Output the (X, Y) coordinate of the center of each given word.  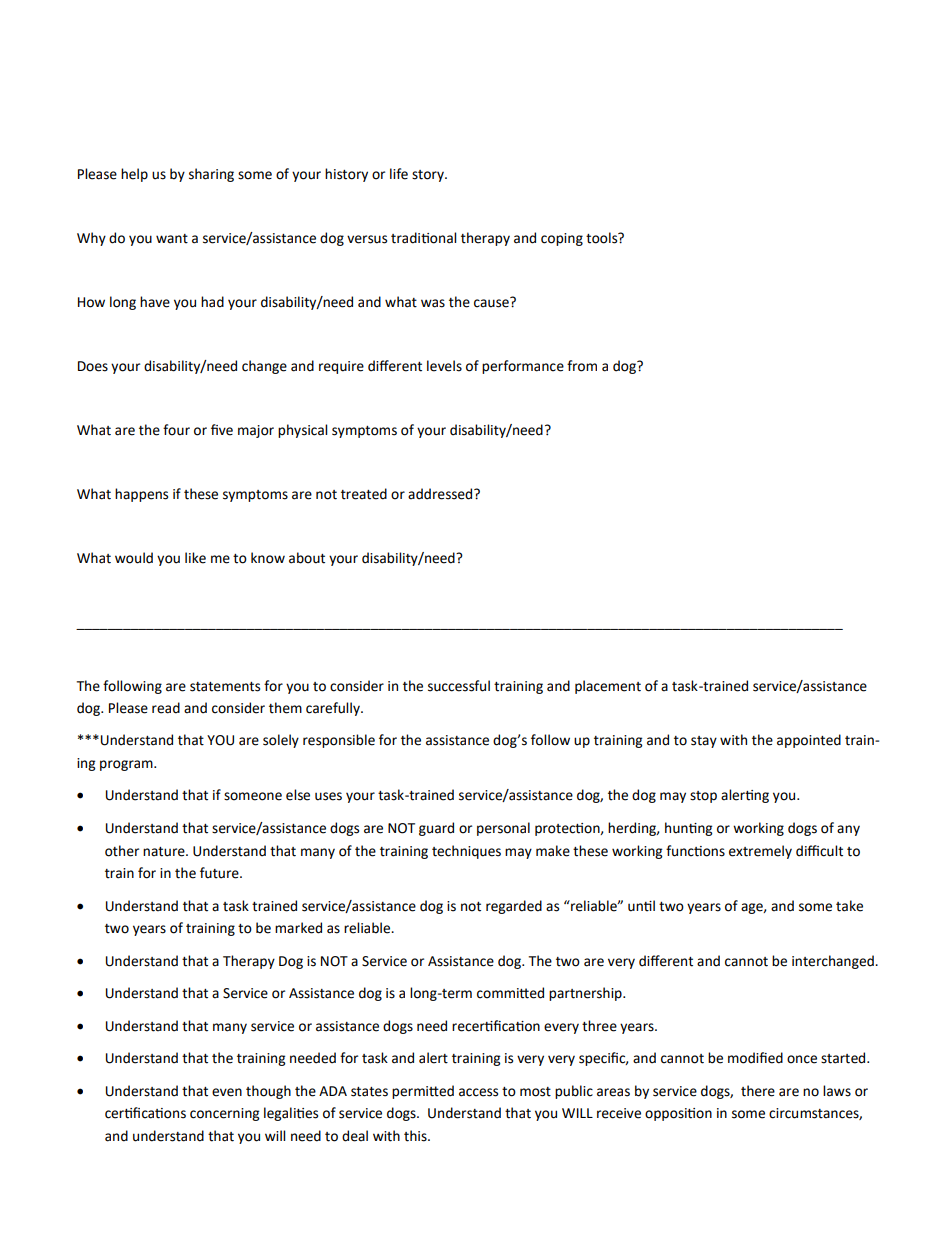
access (478, 1092)
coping (562, 239)
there (758, 1091)
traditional (423, 238)
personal (503, 829)
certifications (145, 1113)
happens (141, 495)
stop (703, 797)
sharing (211, 175)
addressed (441, 494)
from (582, 366)
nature (165, 852)
